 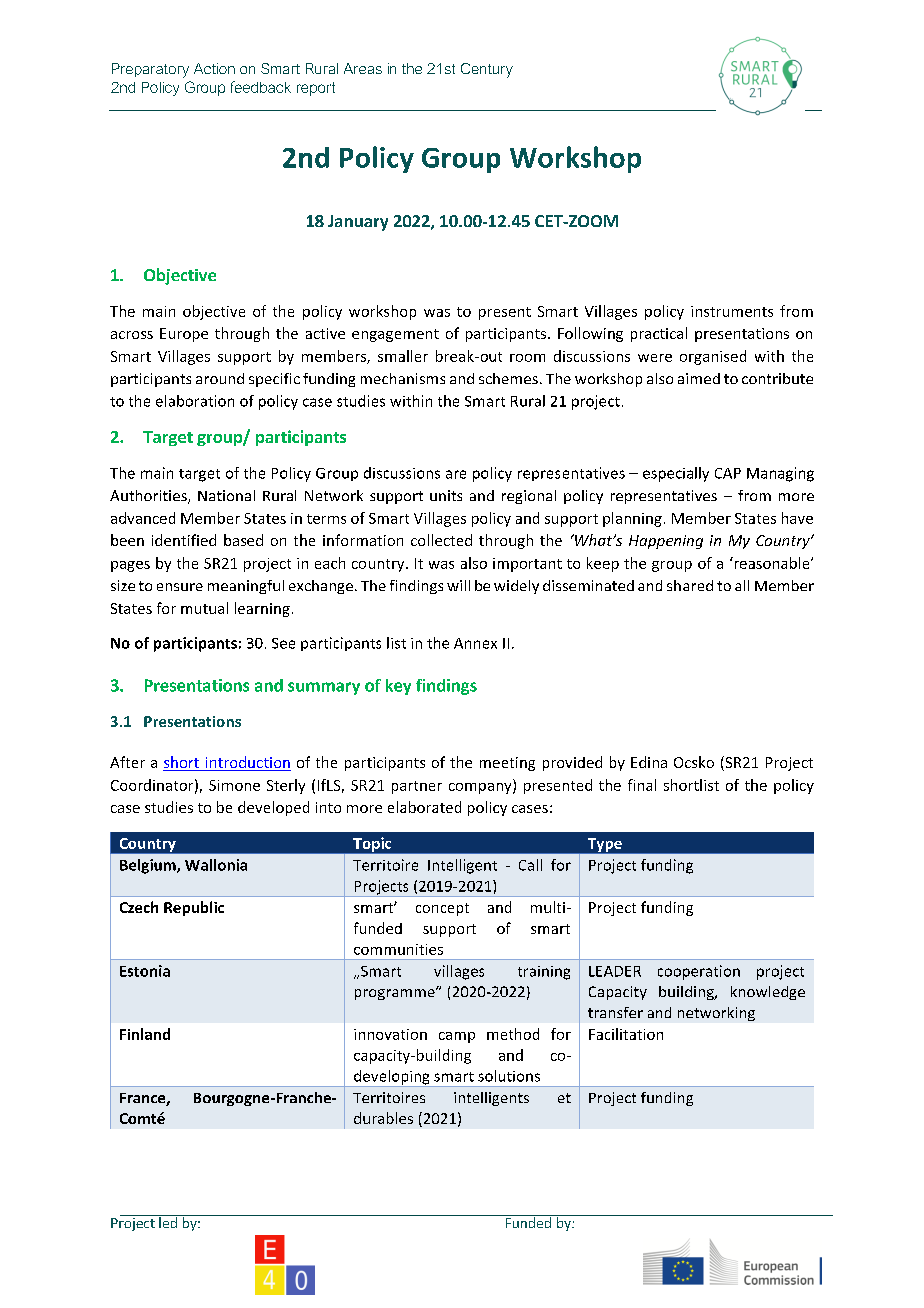 I want to click on Century, so click(x=487, y=70).
